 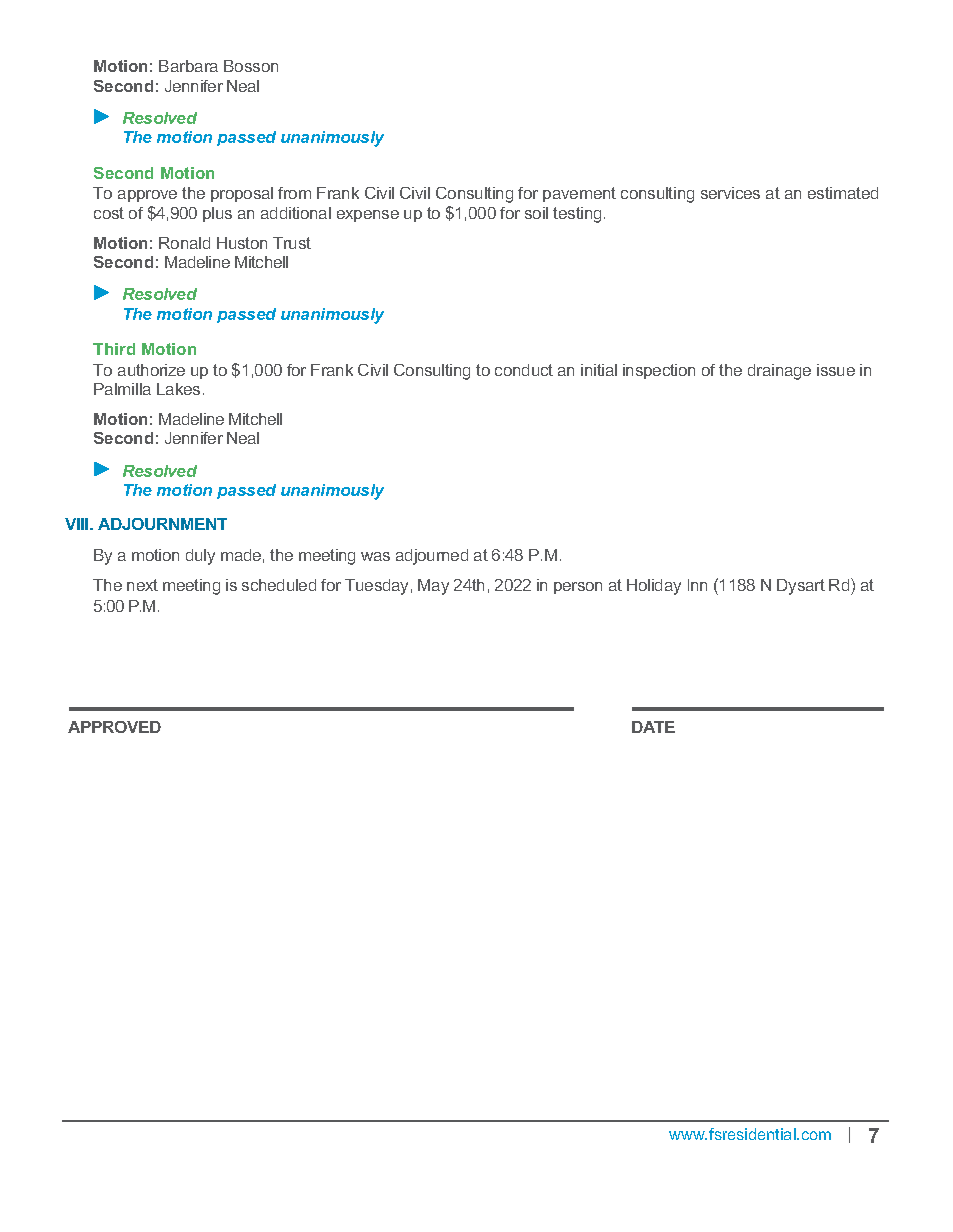 What do you see at coordinates (654, 587) in the screenshot?
I see `Holiday` at bounding box center [654, 587].
